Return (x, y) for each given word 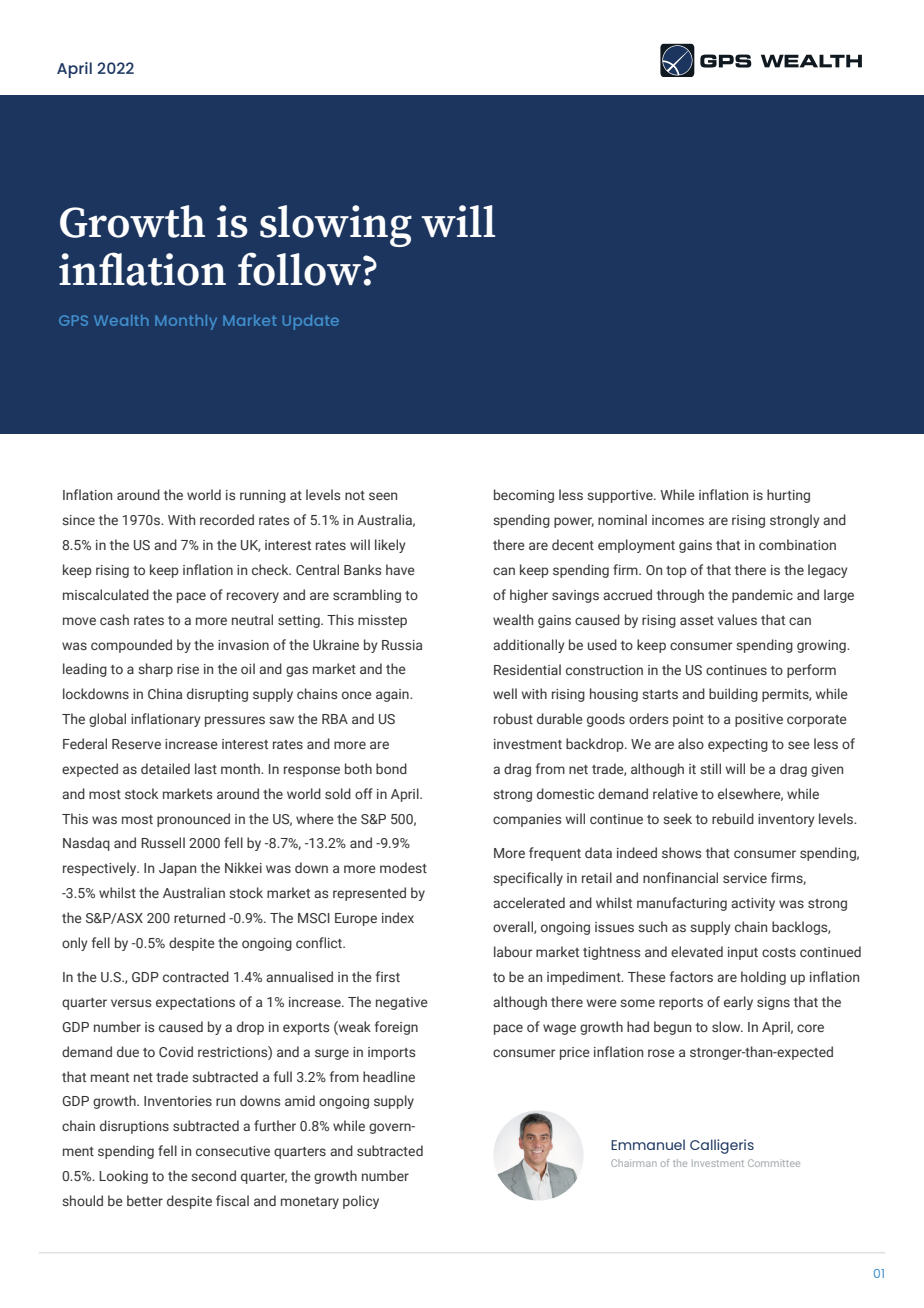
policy (361, 1202)
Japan (177, 869)
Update (311, 322)
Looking (123, 1177)
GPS (73, 320)
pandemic (762, 596)
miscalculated (106, 594)
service (745, 878)
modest (403, 867)
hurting (788, 496)
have (400, 569)
